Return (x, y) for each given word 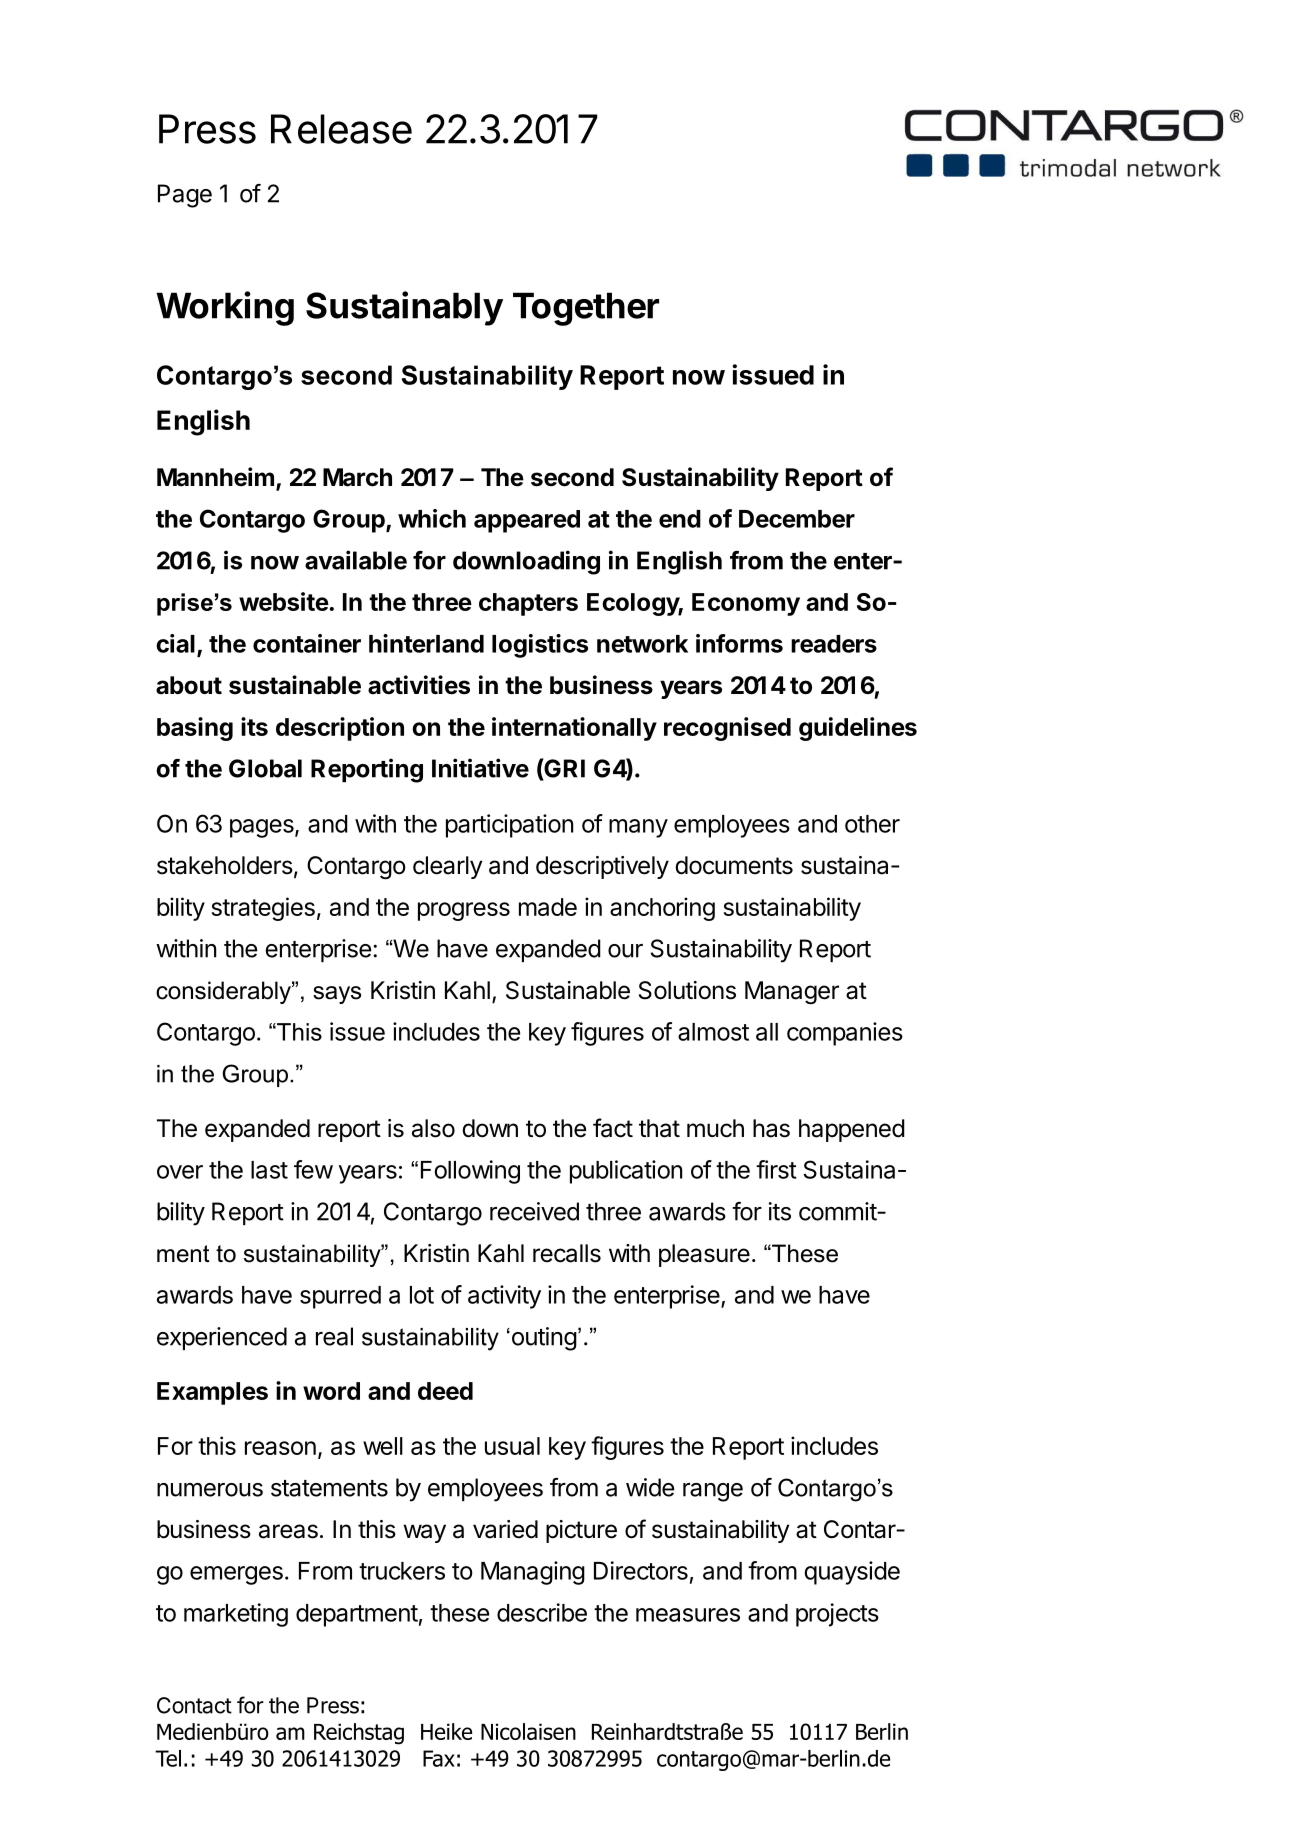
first (776, 1169)
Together (586, 309)
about (189, 685)
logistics (540, 646)
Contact (194, 1705)
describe (542, 1612)
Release (341, 129)
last (269, 1170)
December (797, 519)
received (534, 1211)
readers (834, 644)
